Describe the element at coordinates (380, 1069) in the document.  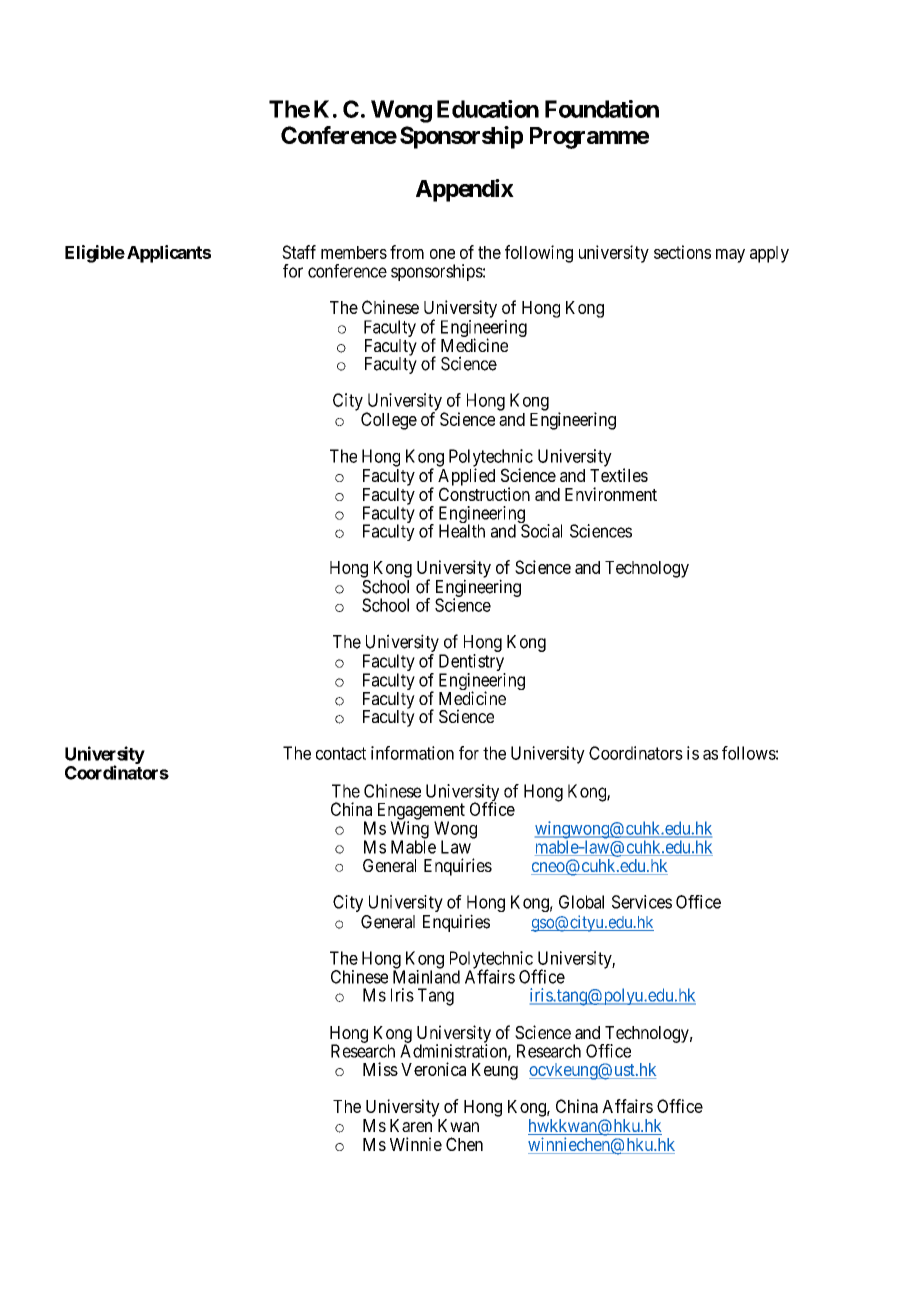
I see `Miss` at that location.
